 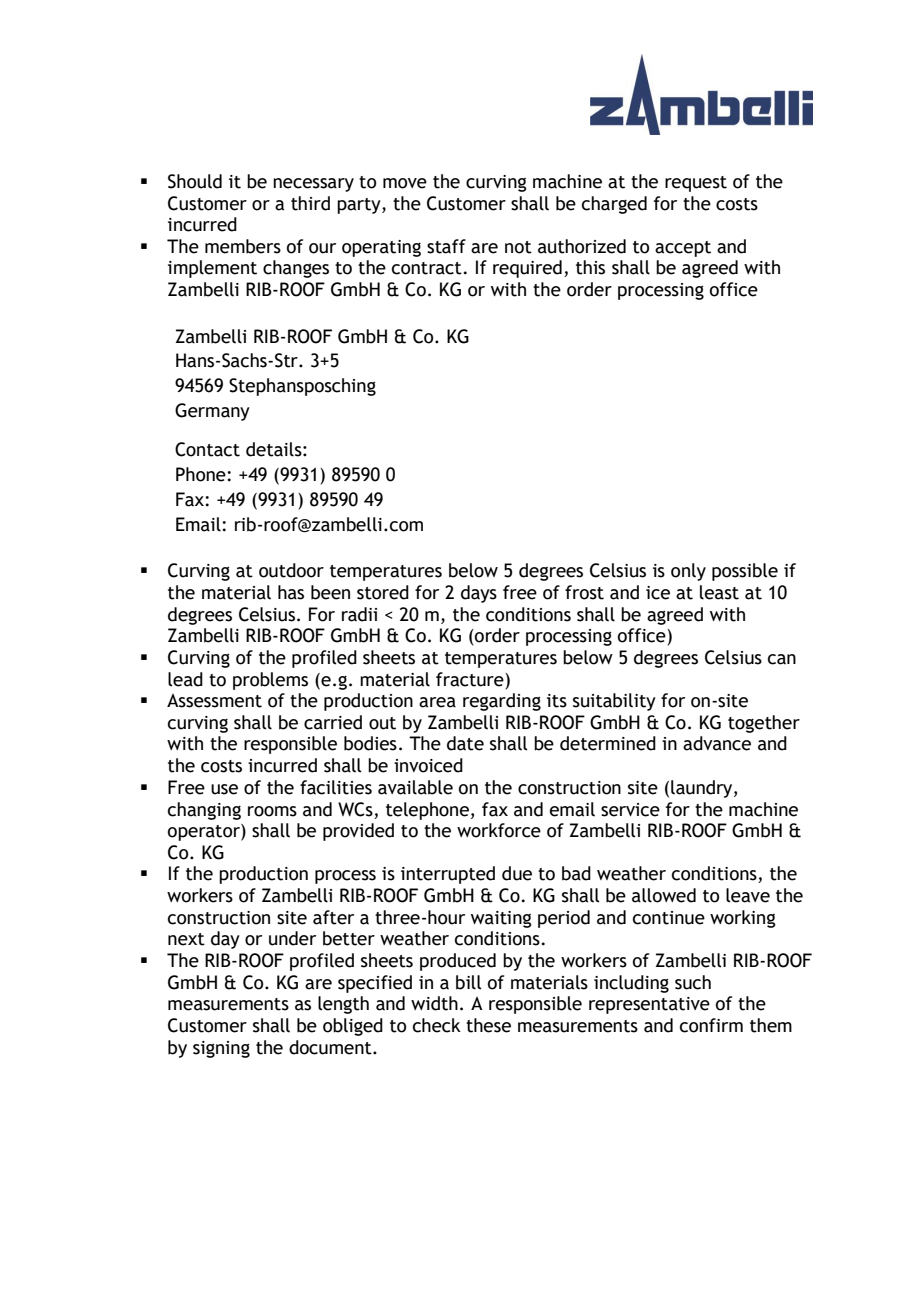 I want to click on not, so click(x=518, y=247).
